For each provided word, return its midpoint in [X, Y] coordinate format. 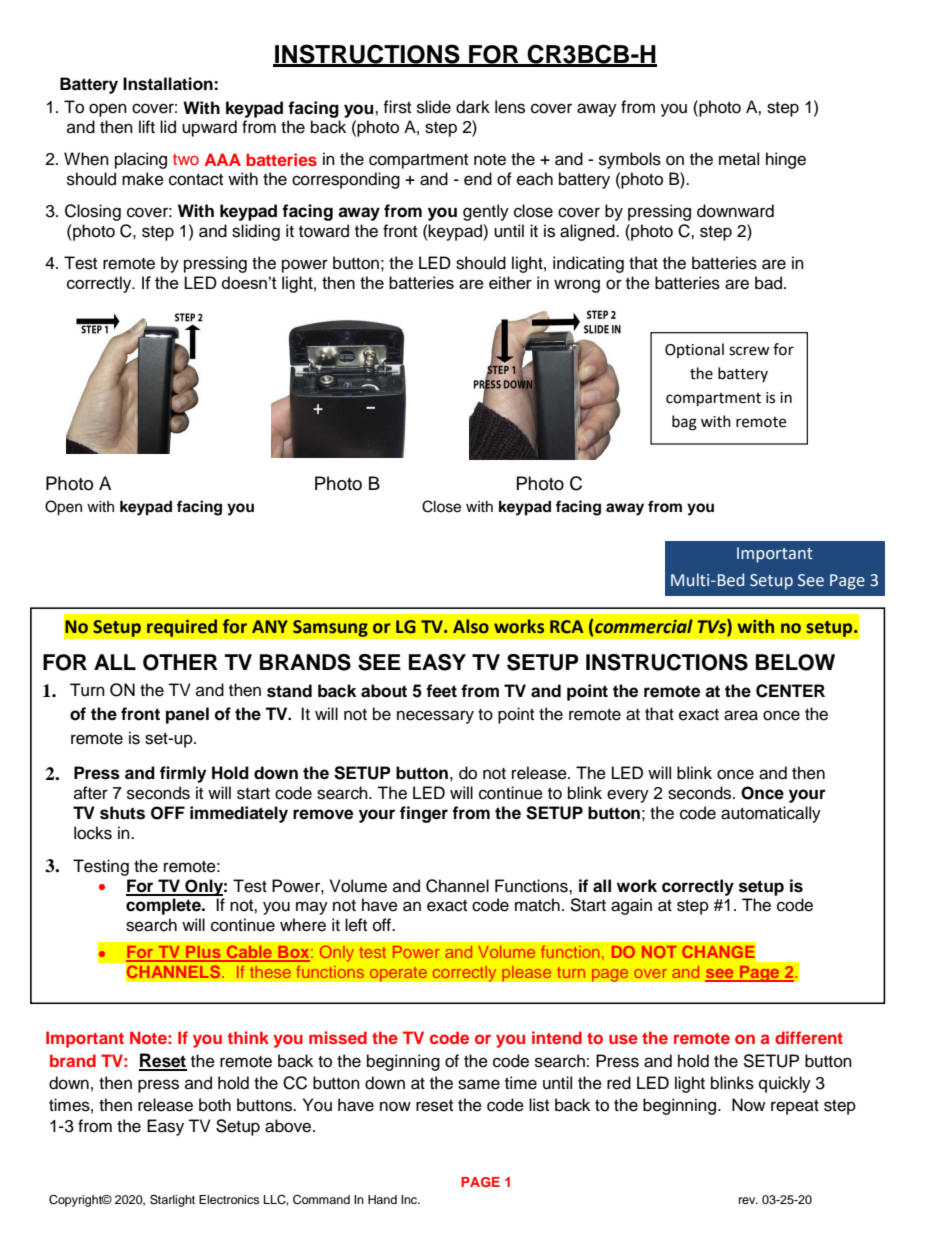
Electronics [229, 1199]
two [186, 159]
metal [739, 159]
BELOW [795, 662]
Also [471, 626]
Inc [410, 1199]
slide [434, 107]
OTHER [180, 662]
